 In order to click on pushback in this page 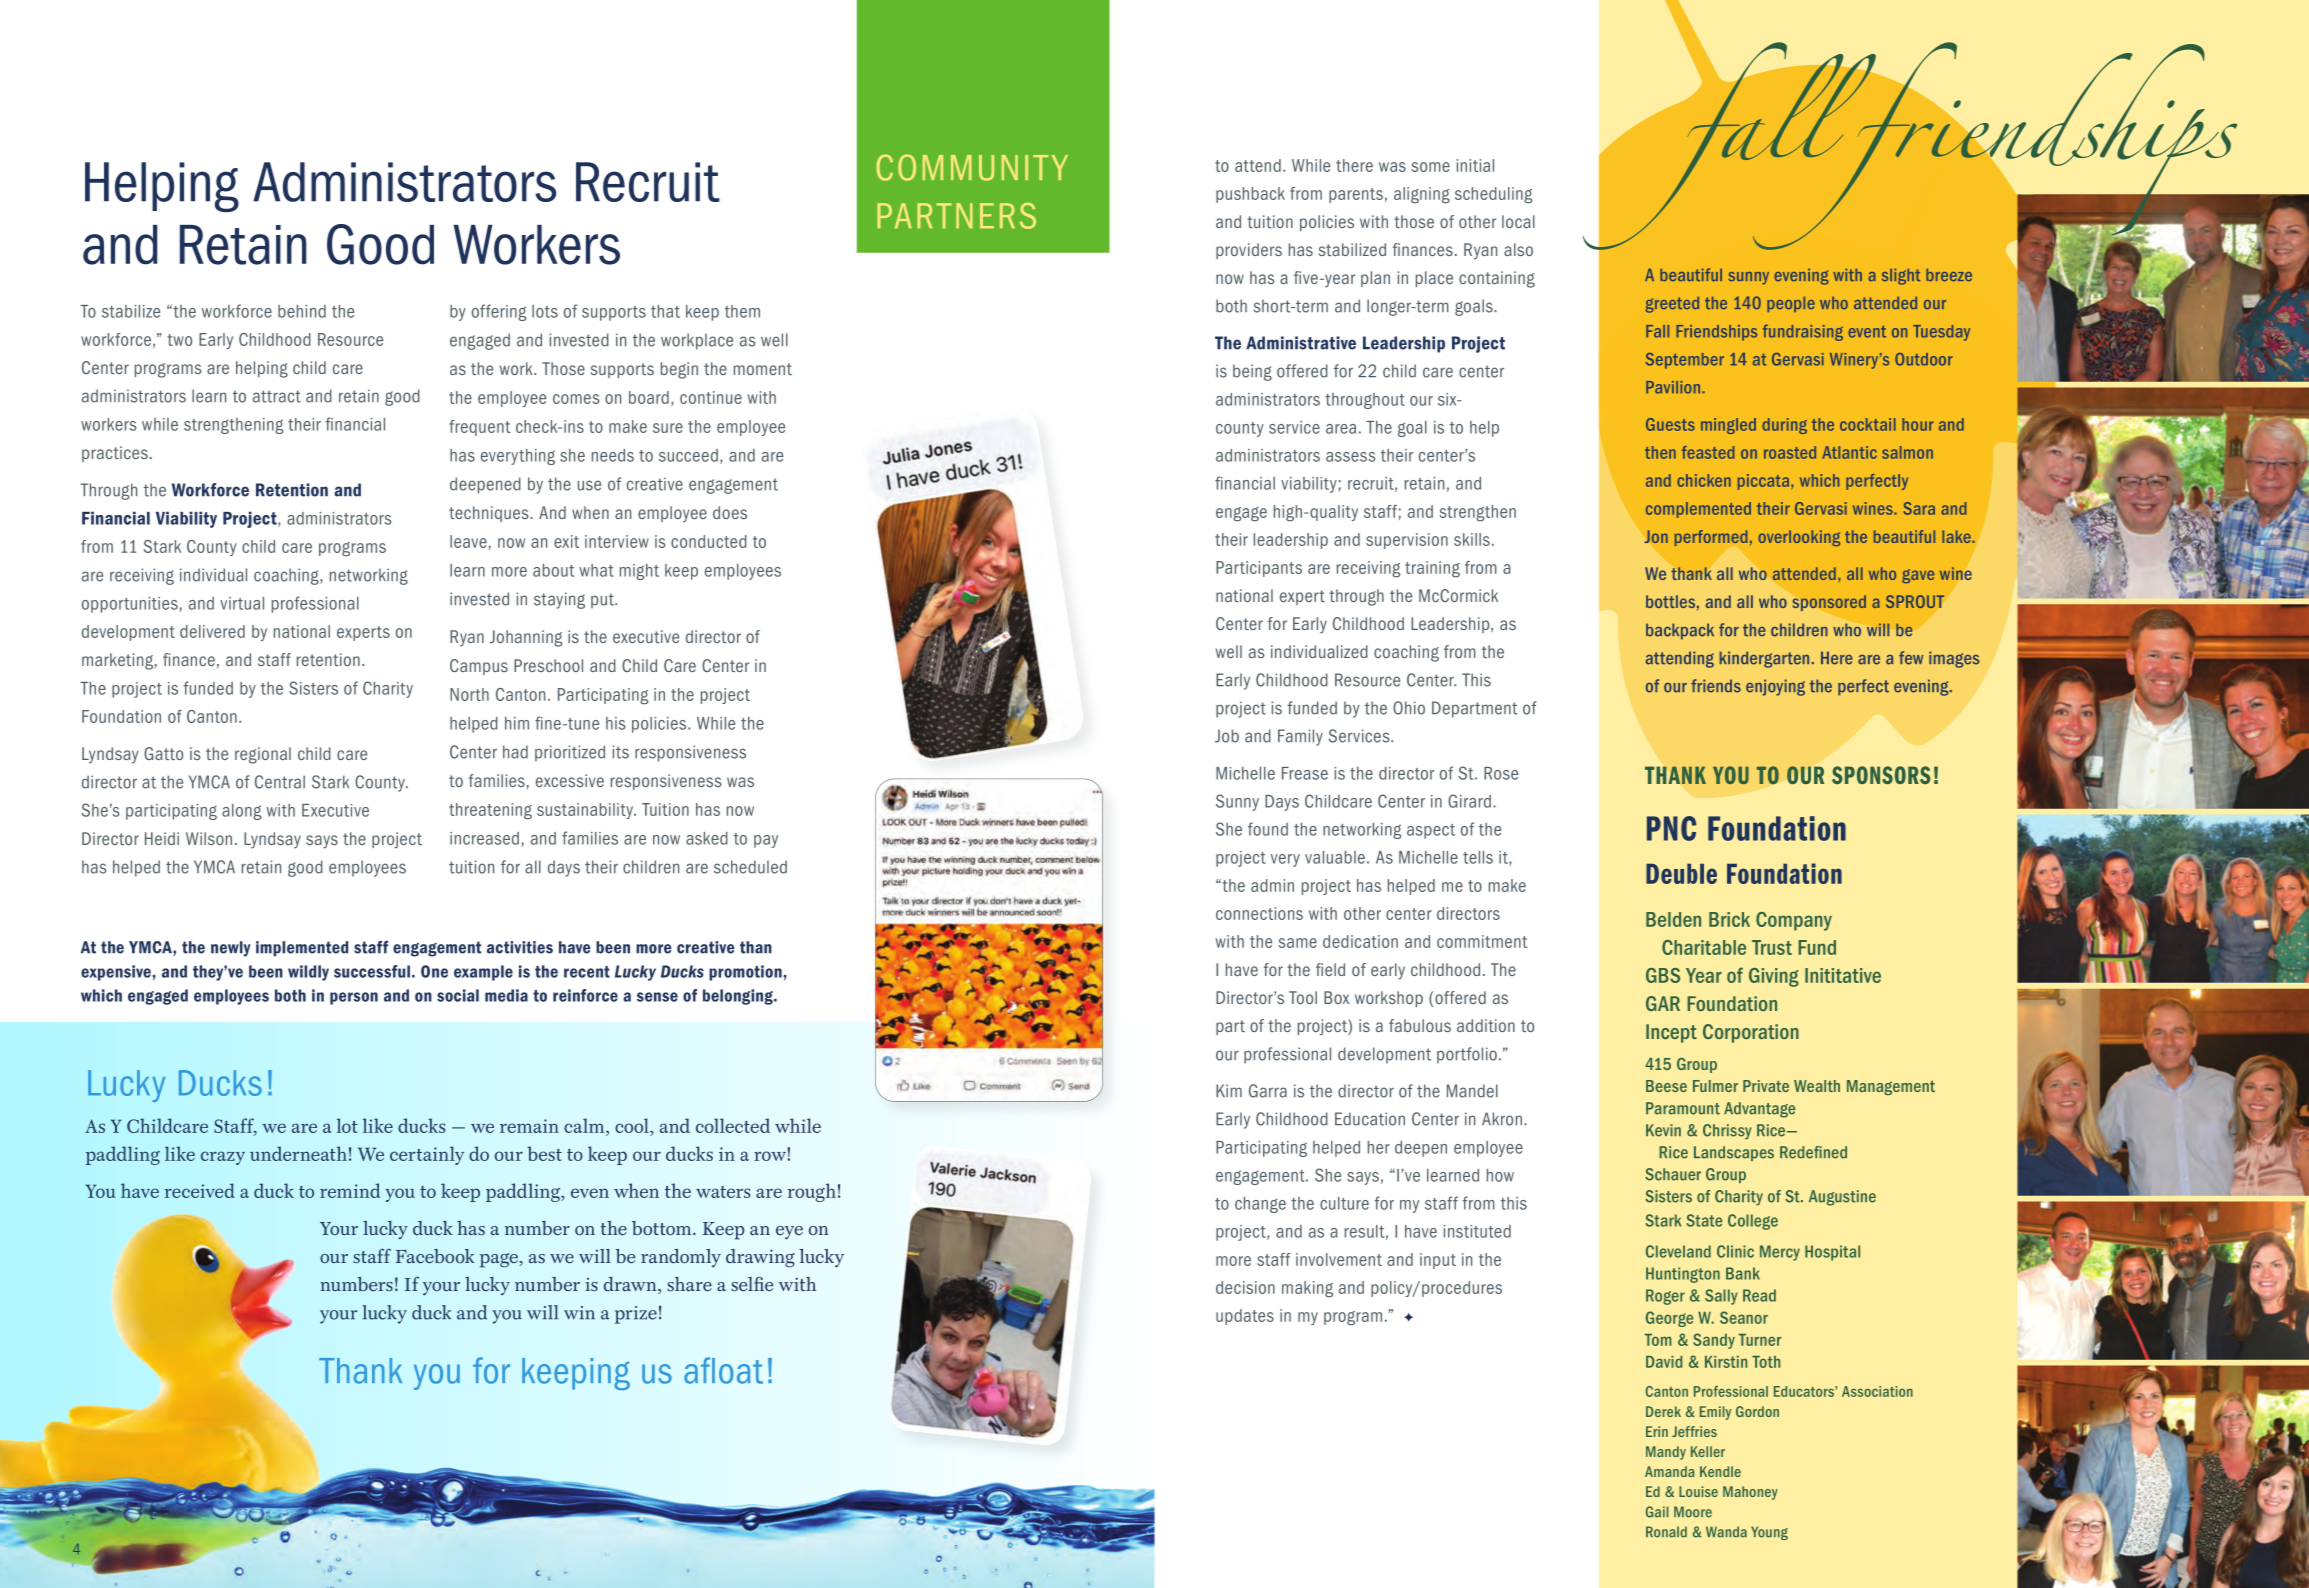, I will do `click(1250, 195)`.
